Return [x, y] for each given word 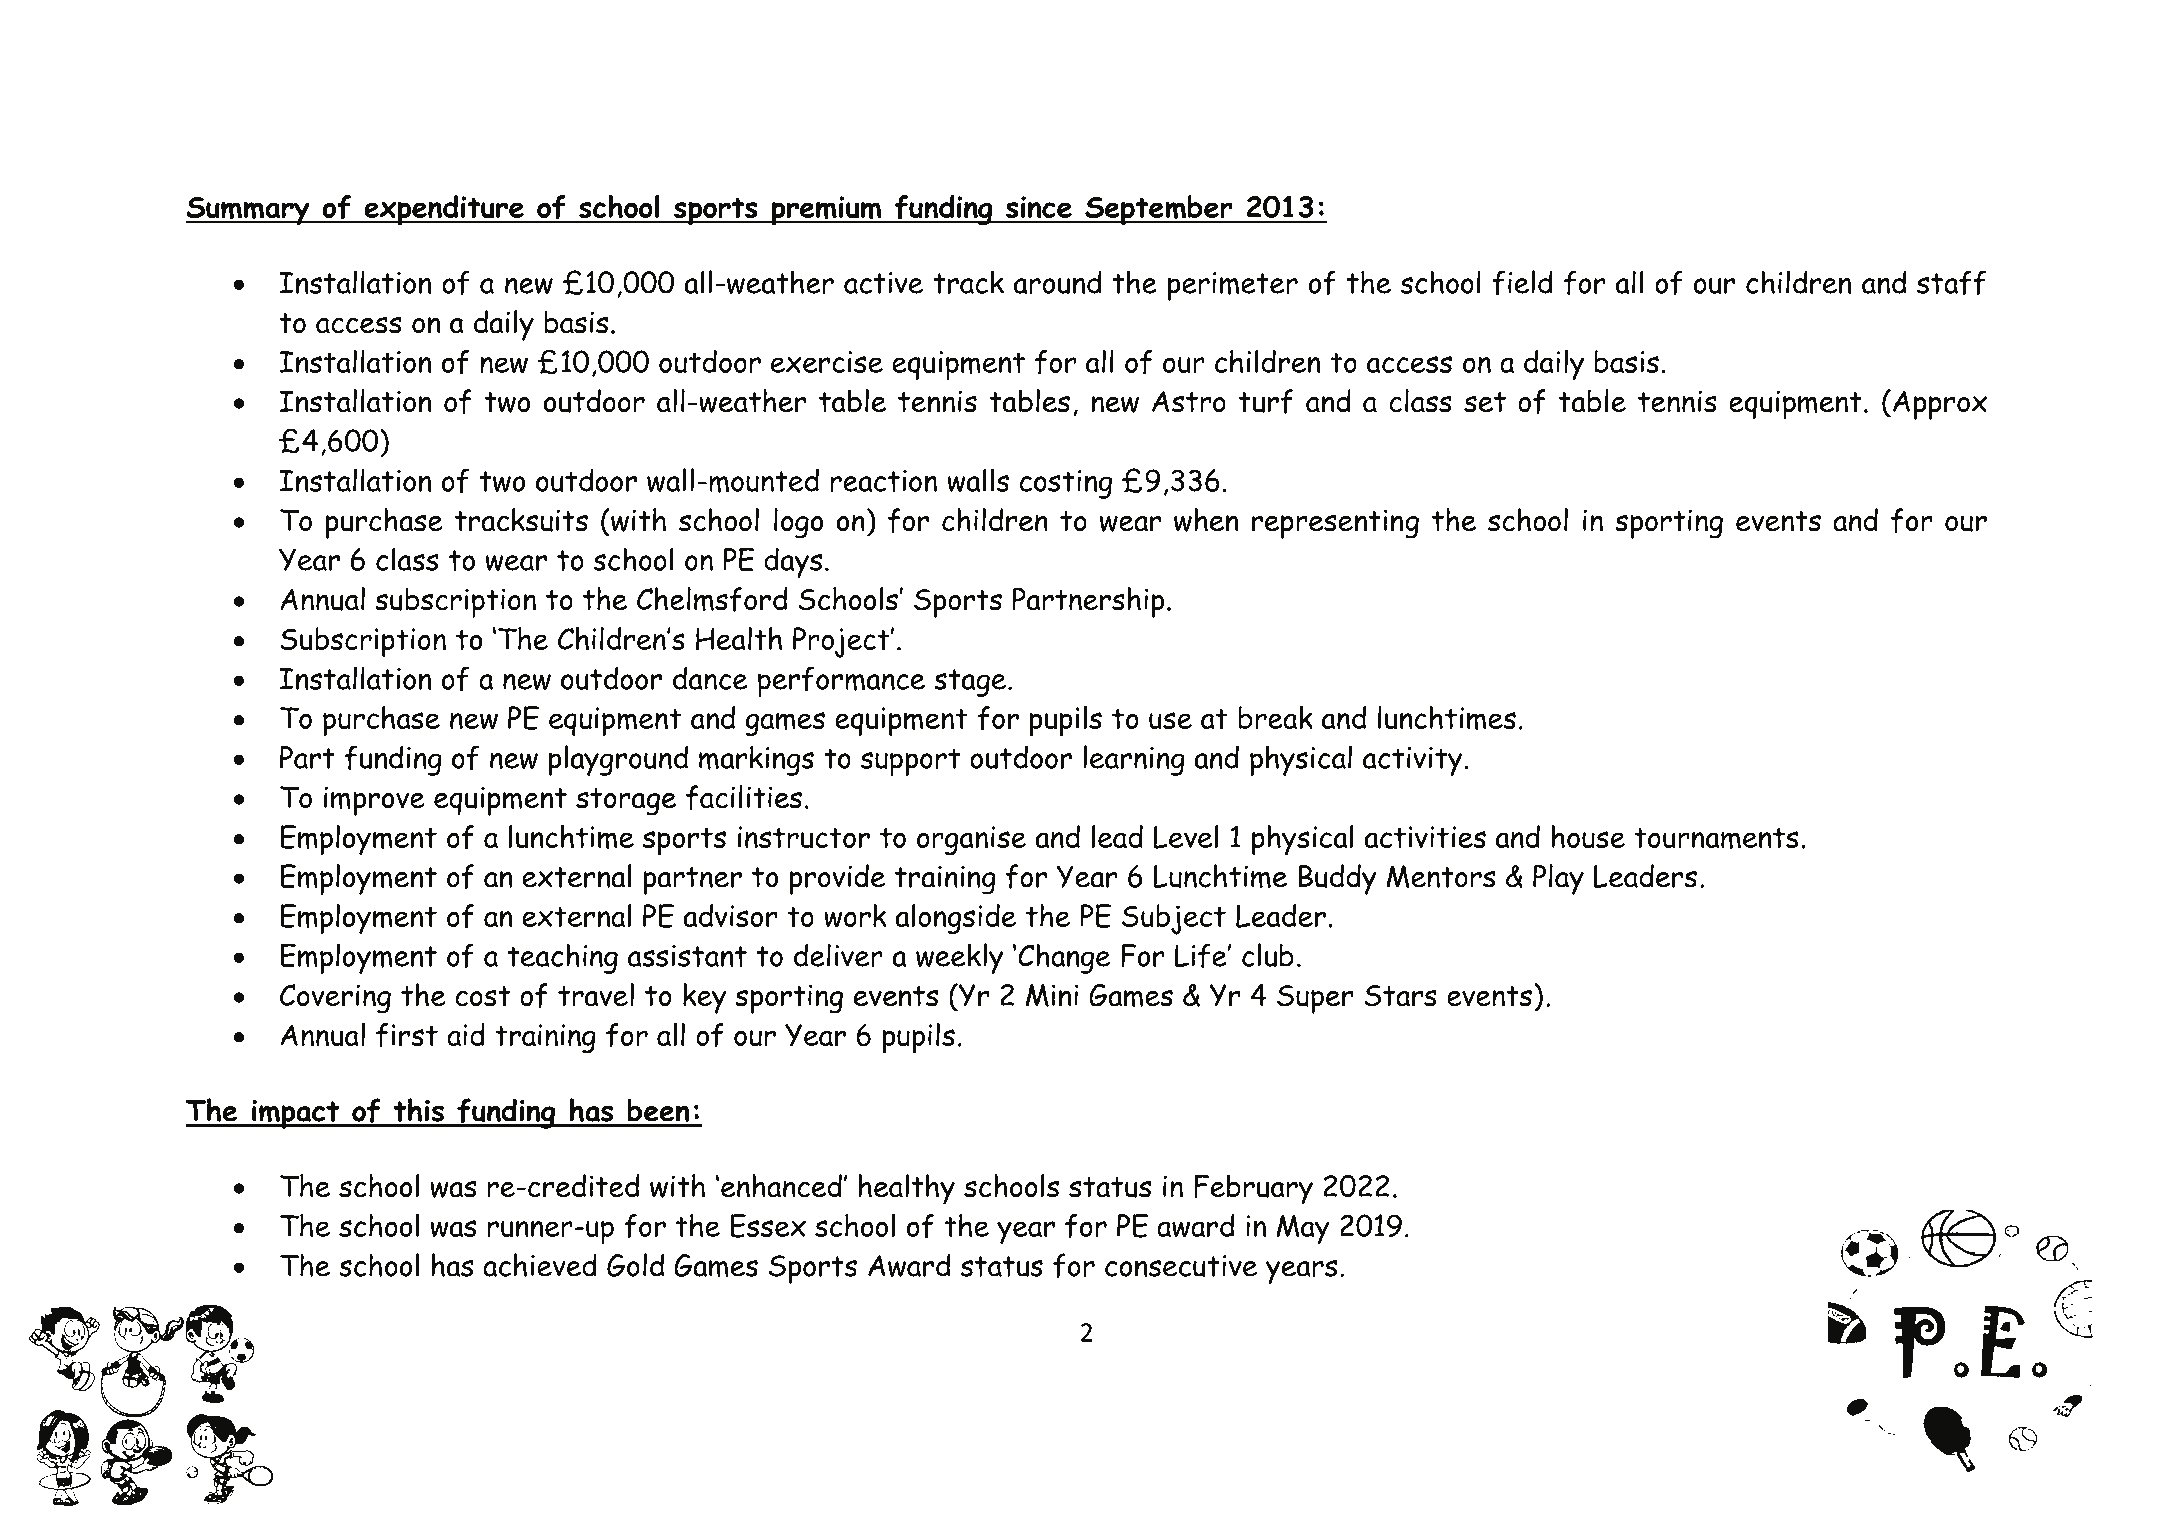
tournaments [1716, 838]
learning [1134, 760]
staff [1951, 282]
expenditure [444, 210]
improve [374, 801]
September [1159, 210]
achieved [540, 1265]
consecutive [1181, 1266]
